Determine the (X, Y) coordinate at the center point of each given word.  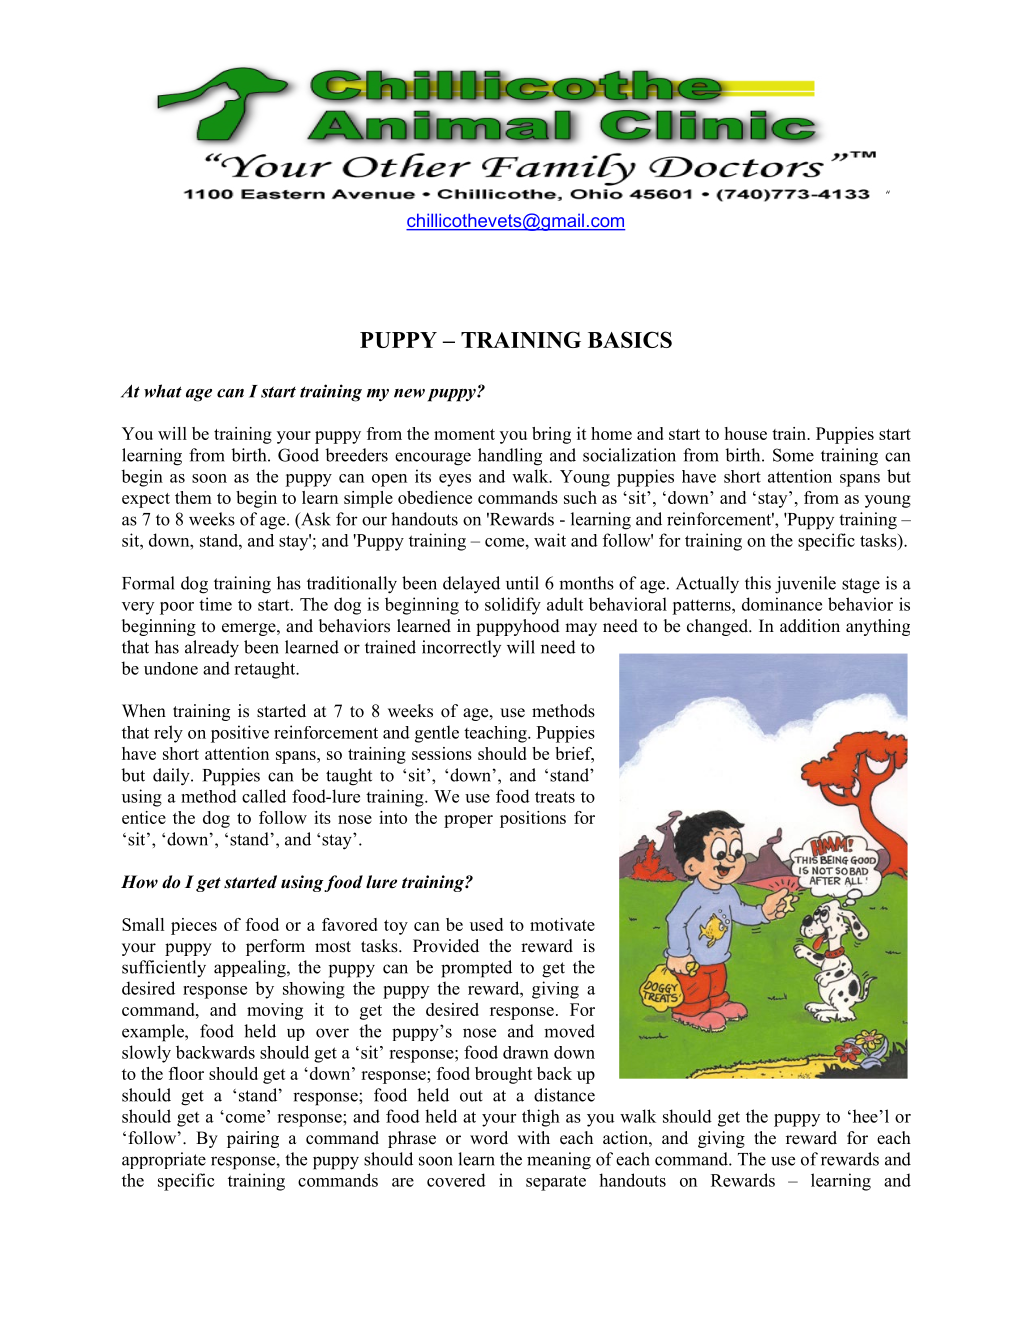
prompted (476, 969)
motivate (562, 924)
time (215, 604)
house (746, 433)
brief (574, 755)
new (409, 393)
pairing (253, 1139)
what (163, 391)
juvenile (805, 585)
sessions (442, 753)
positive (240, 734)
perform (275, 947)
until (522, 583)
